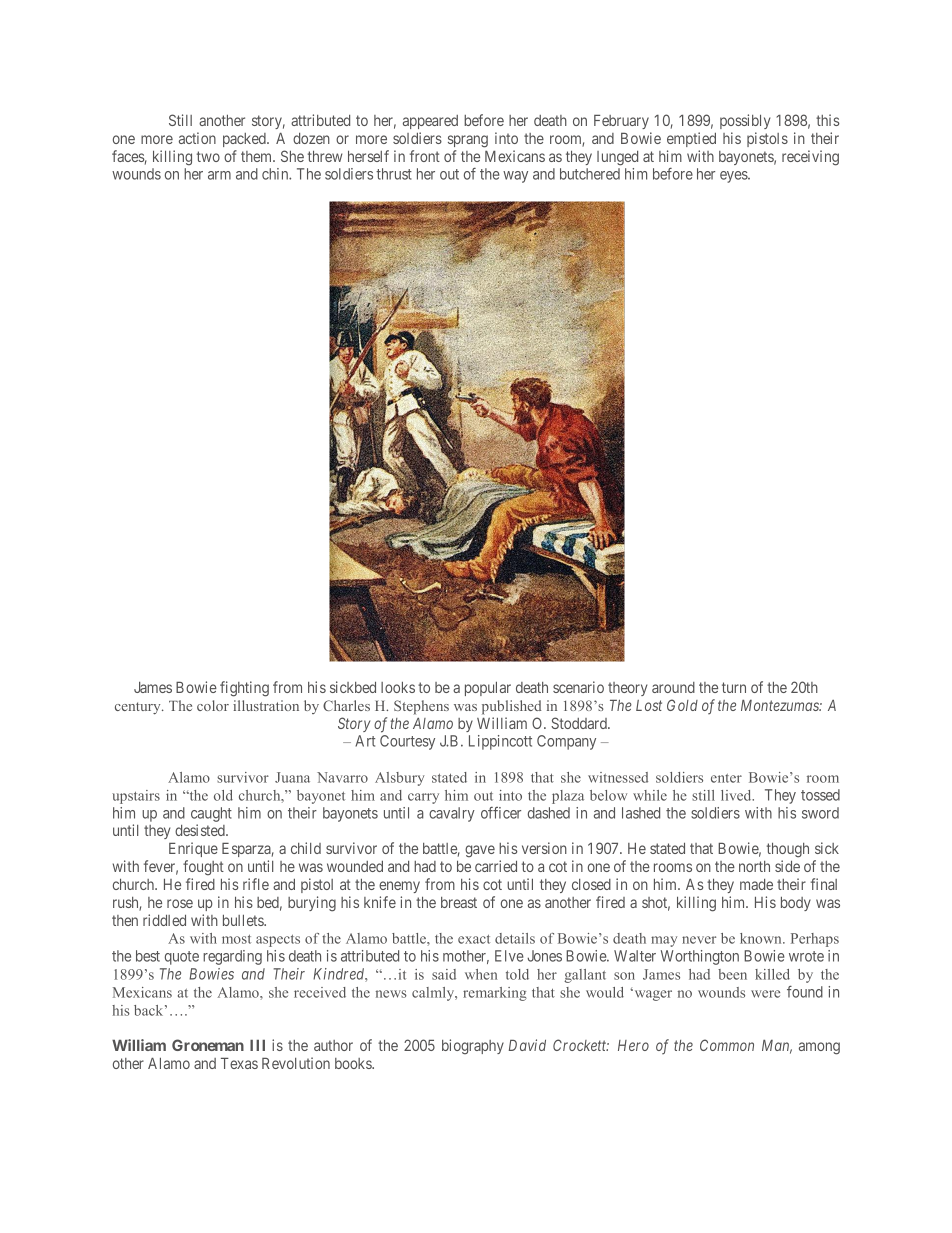 The image size is (952, 1233). What do you see at coordinates (734, 177) in the screenshot?
I see `eyes` at bounding box center [734, 177].
